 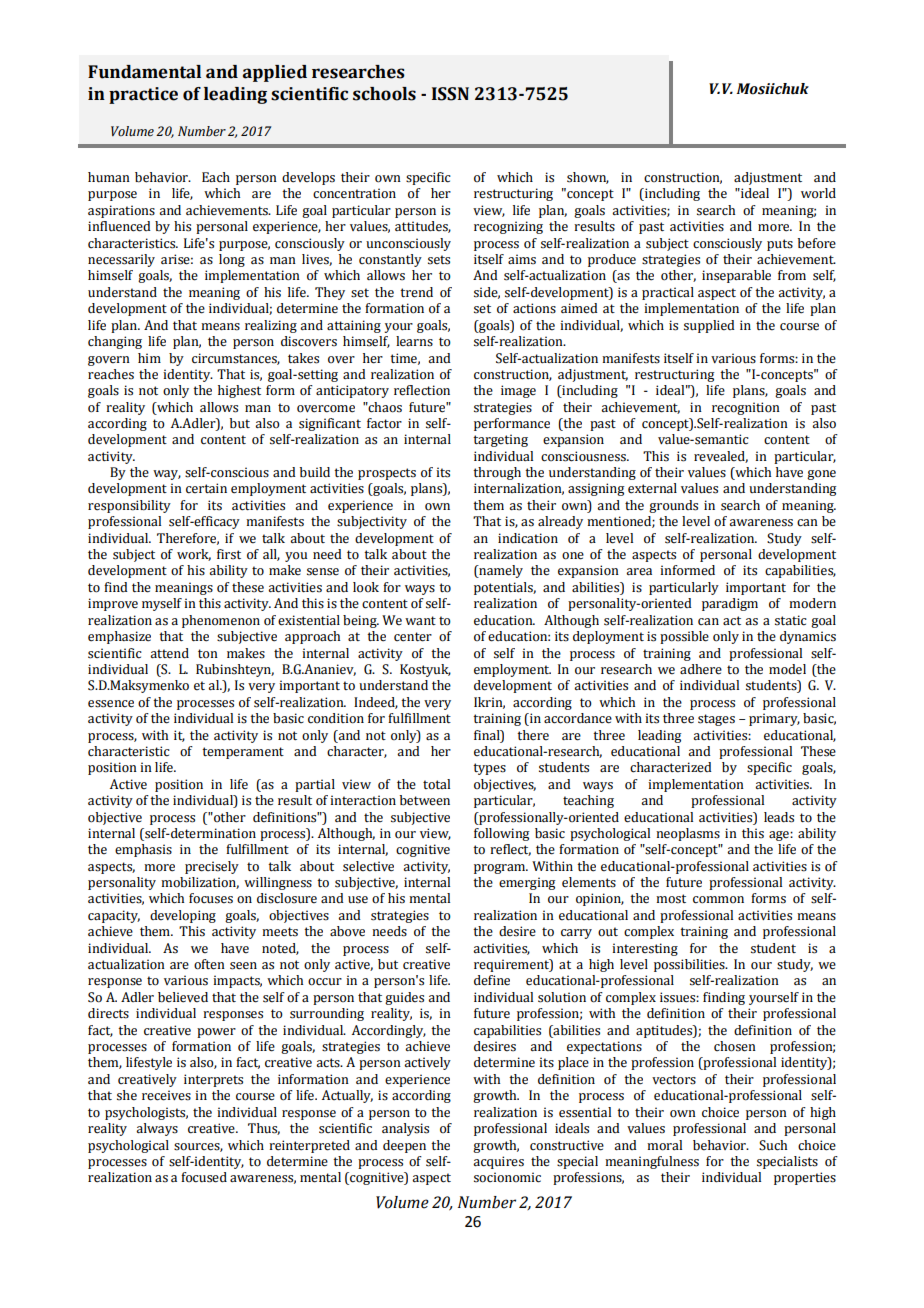 I want to click on acquires, so click(x=498, y=1162).
